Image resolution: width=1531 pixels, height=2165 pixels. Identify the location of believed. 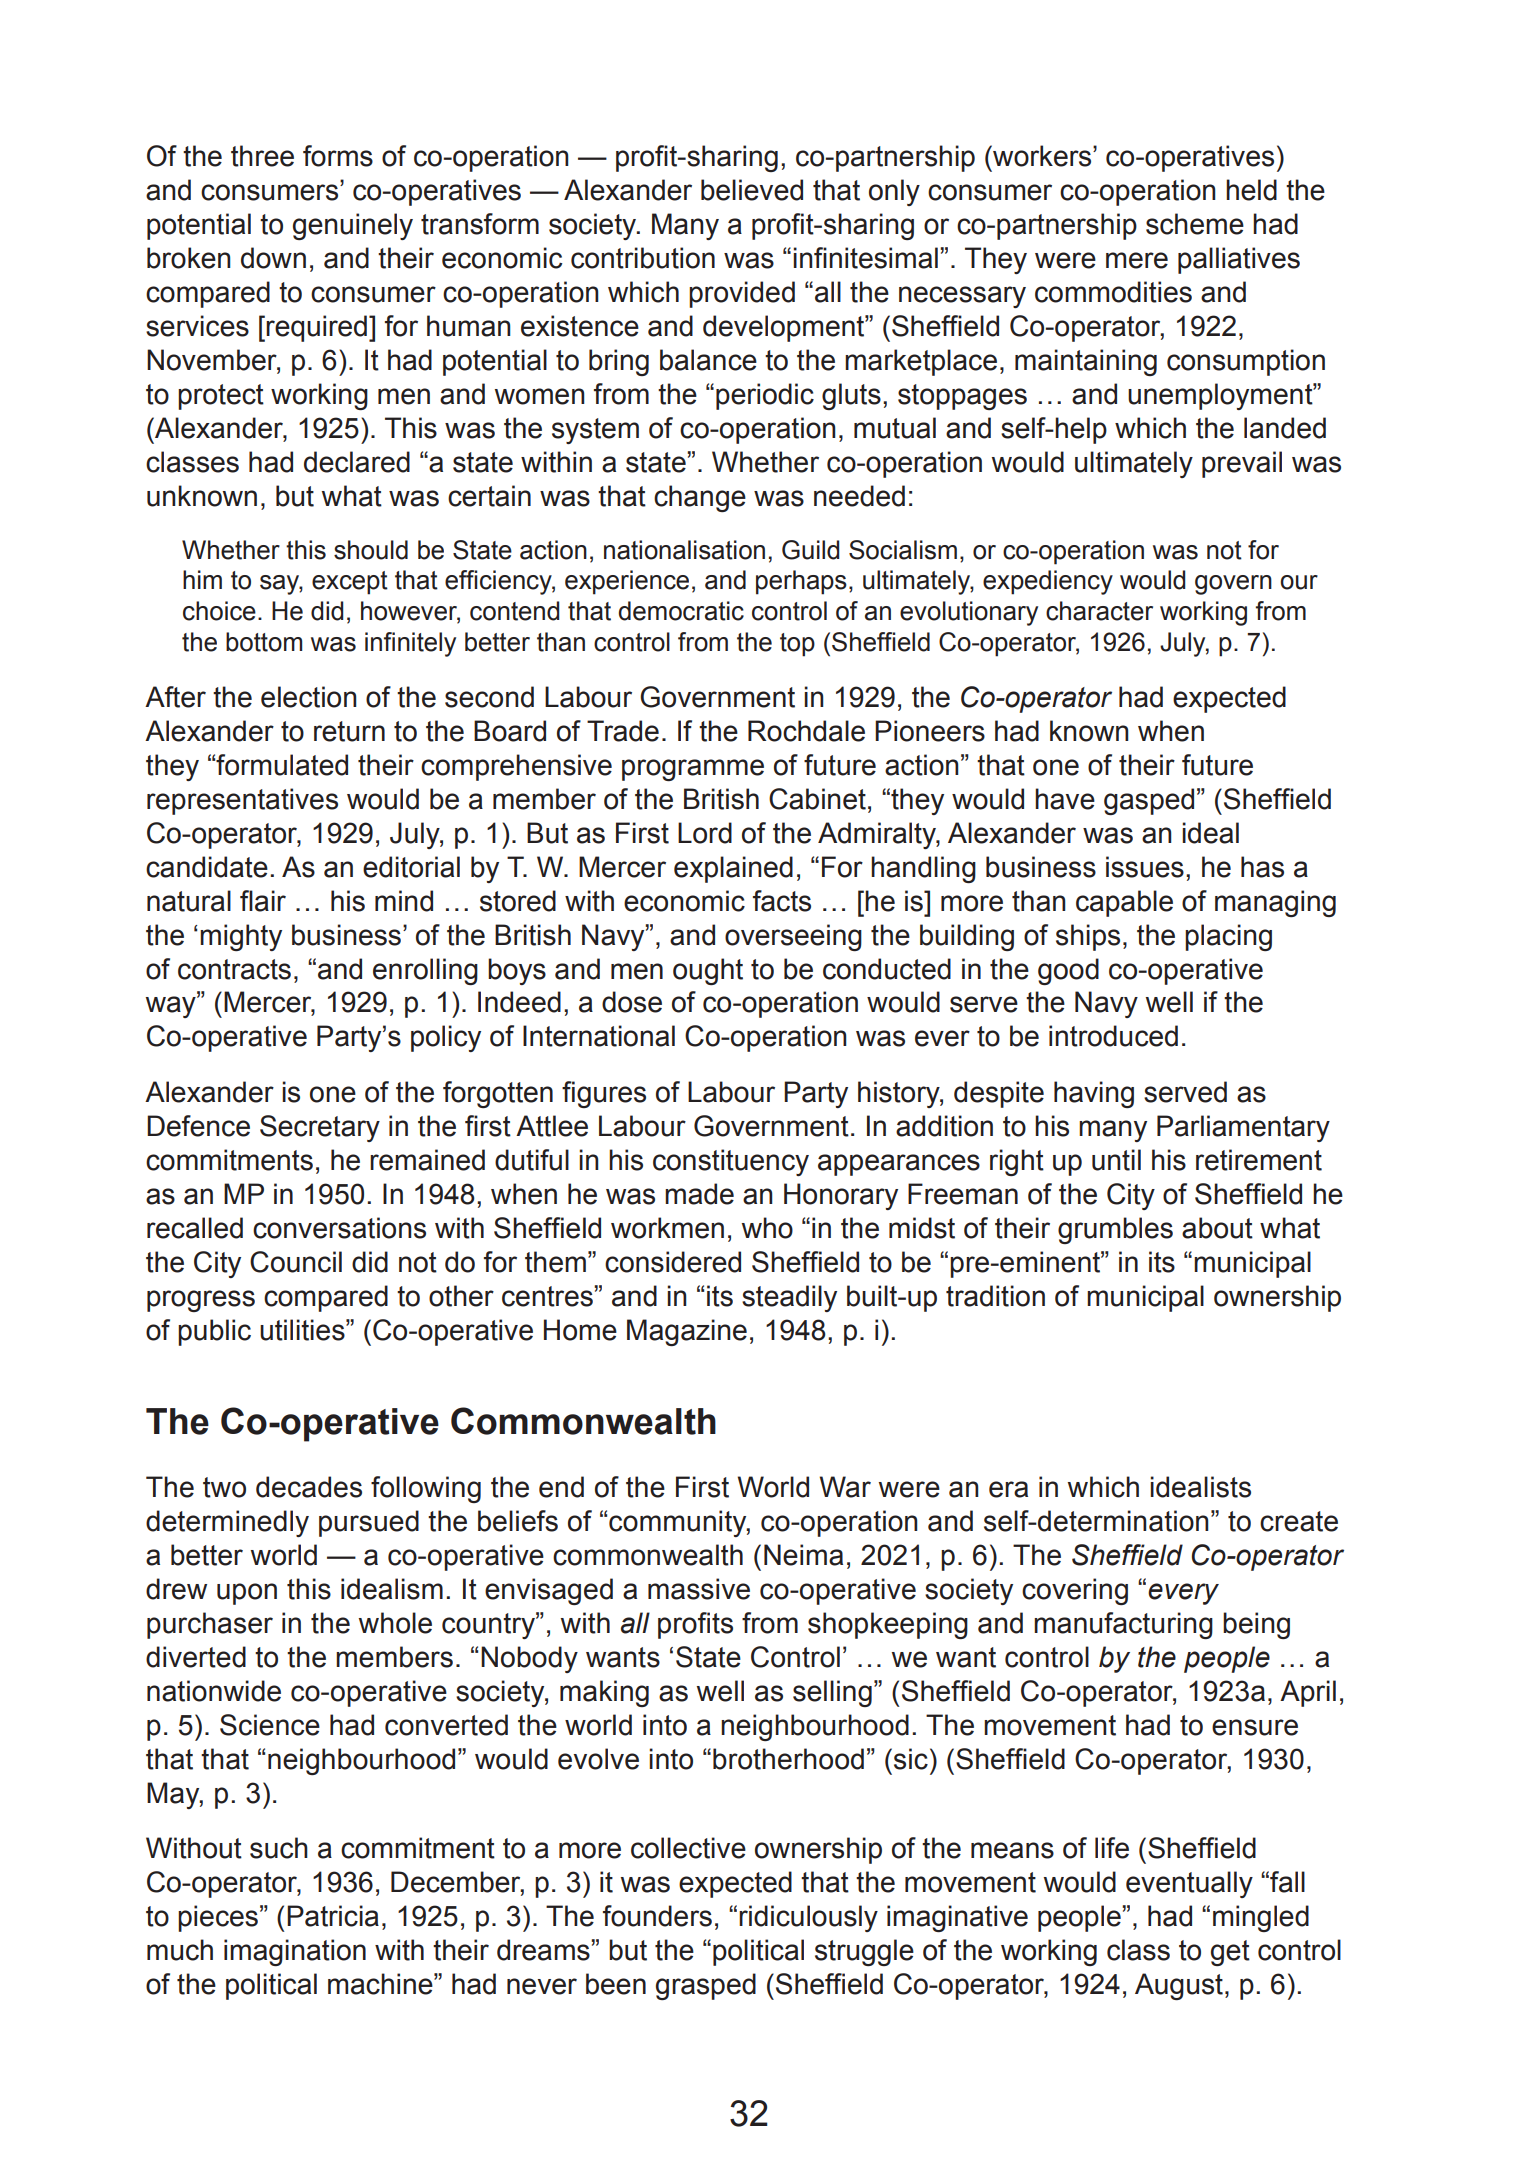
(752, 190).
